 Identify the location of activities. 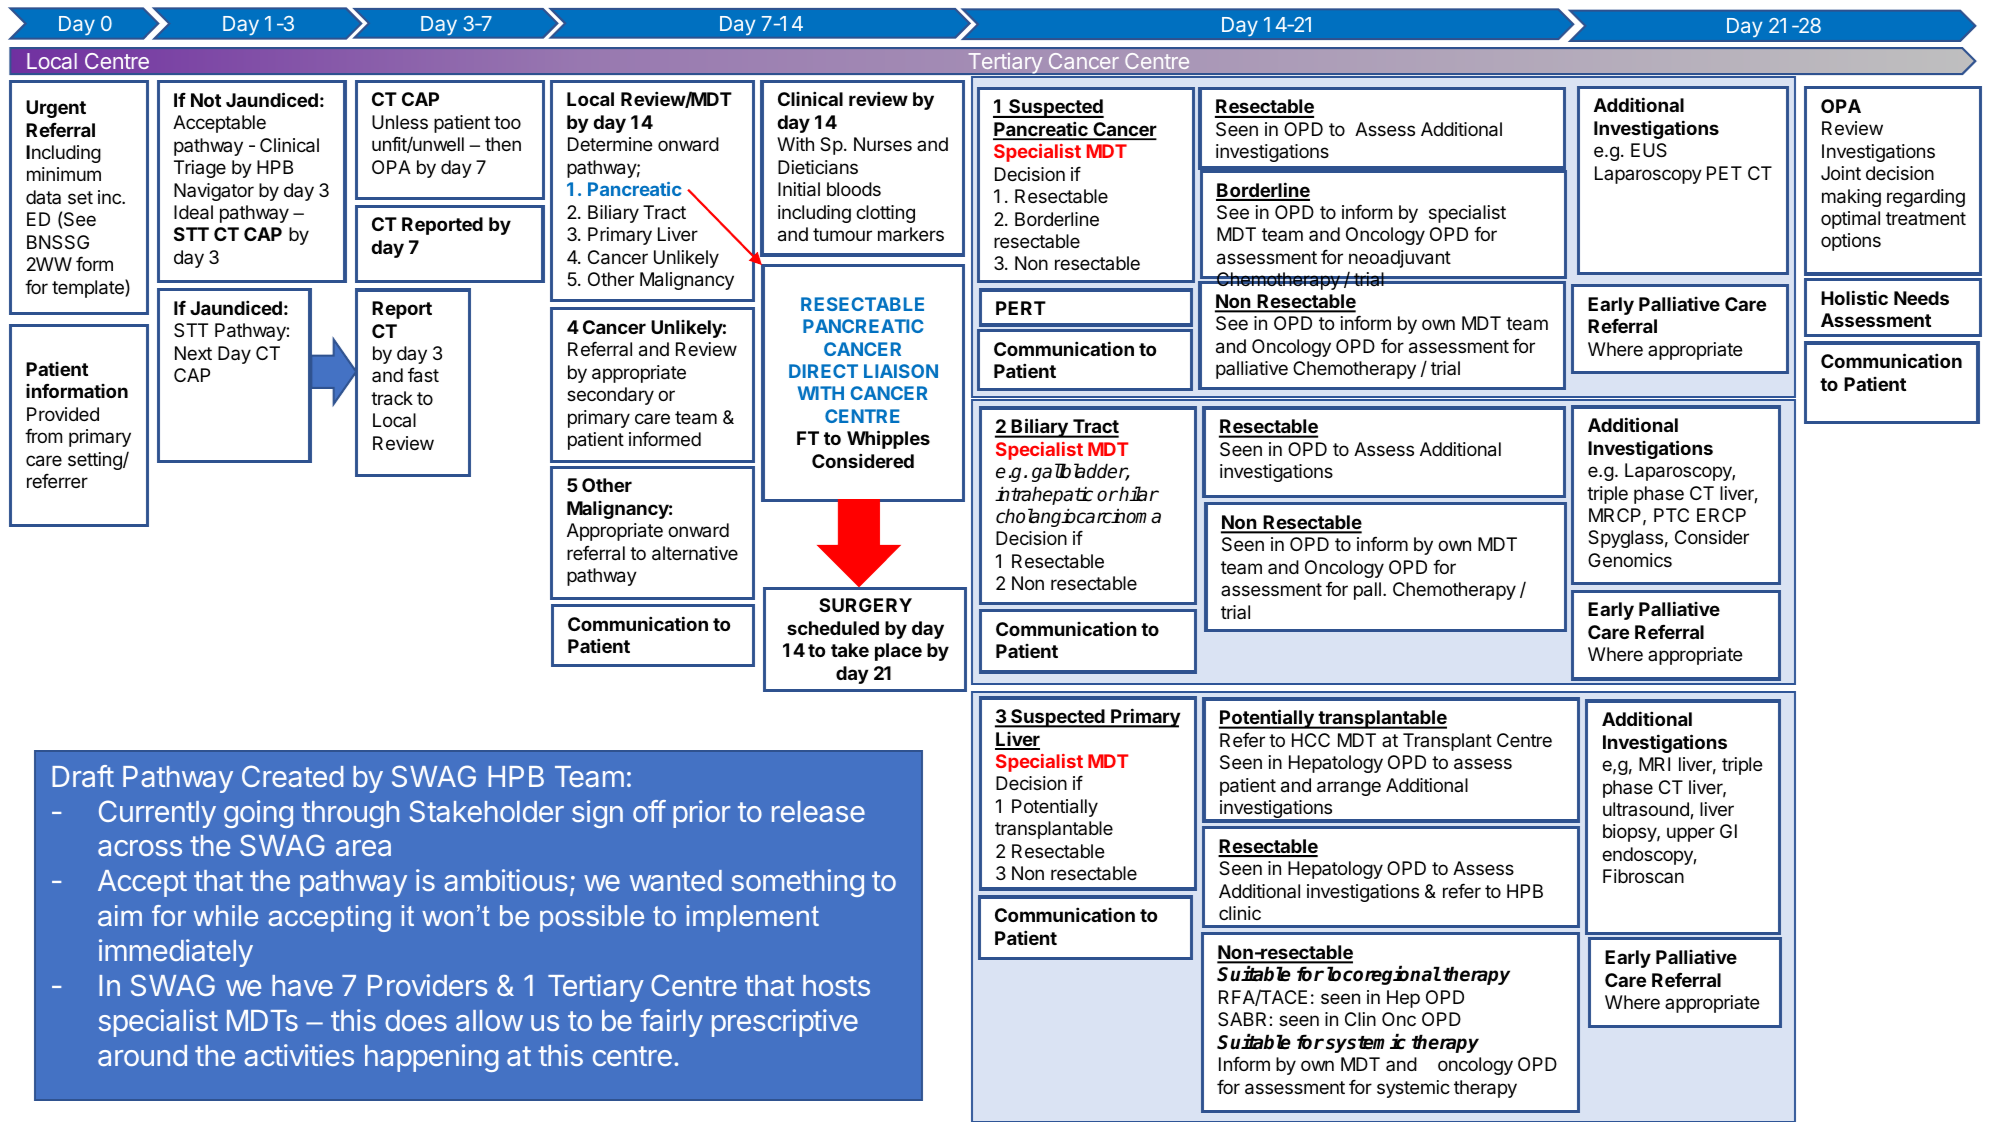
(299, 1055).
